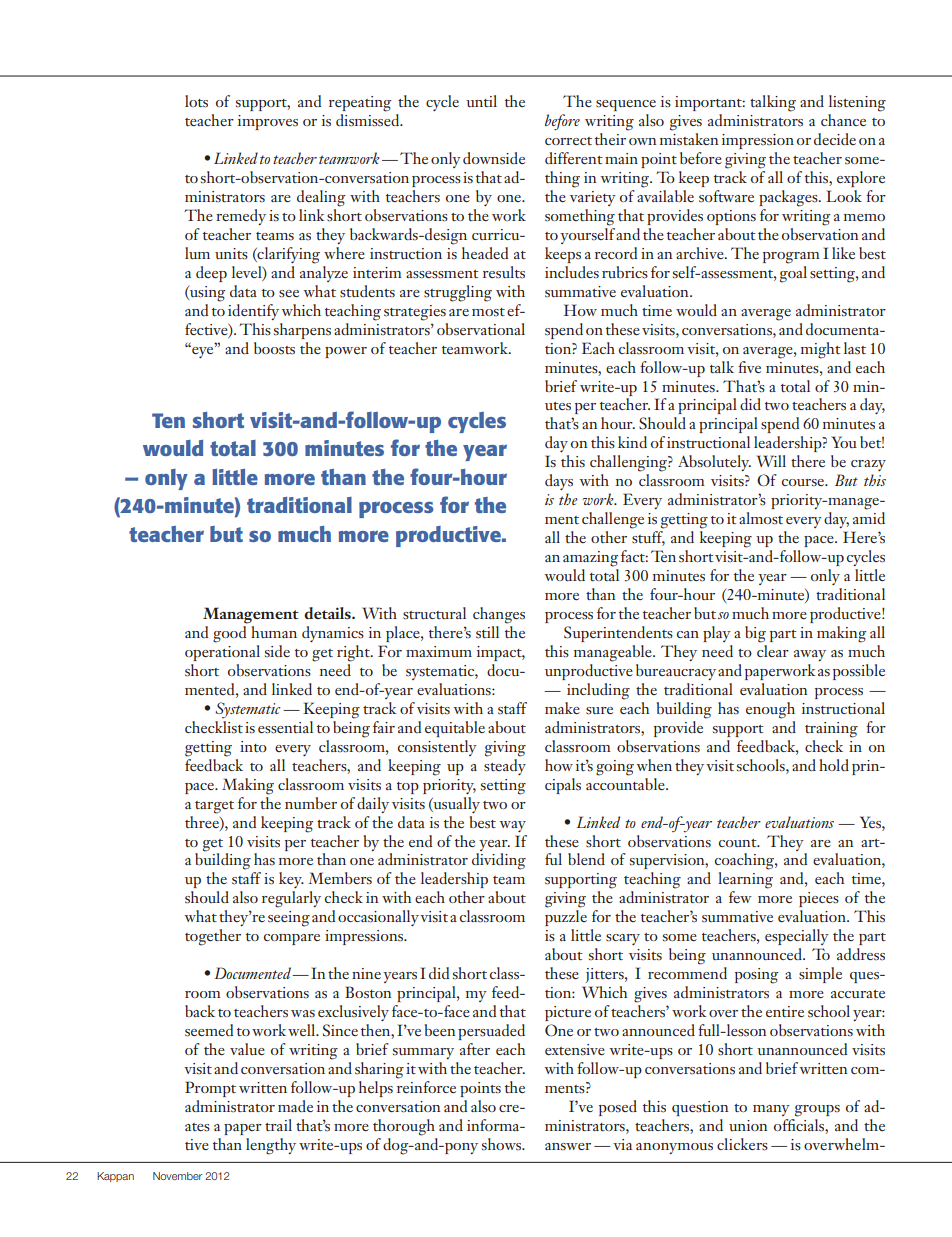 Image resolution: width=952 pixels, height=1237 pixels. I want to click on decide, so click(835, 139).
